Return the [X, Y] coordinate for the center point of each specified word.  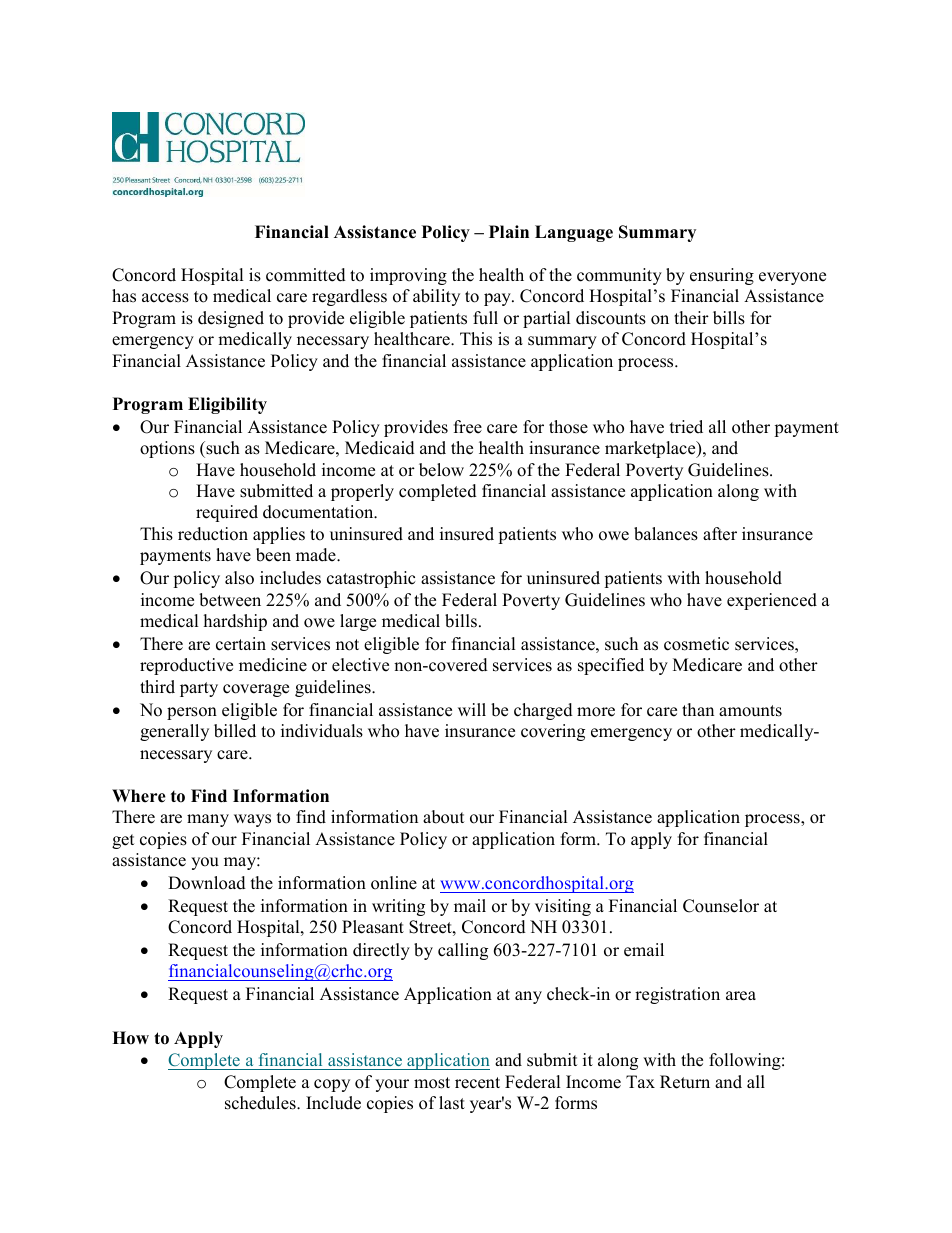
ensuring [722, 276]
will [472, 709]
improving [408, 276]
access [165, 298]
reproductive [186, 666]
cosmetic [696, 644]
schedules [261, 1103]
